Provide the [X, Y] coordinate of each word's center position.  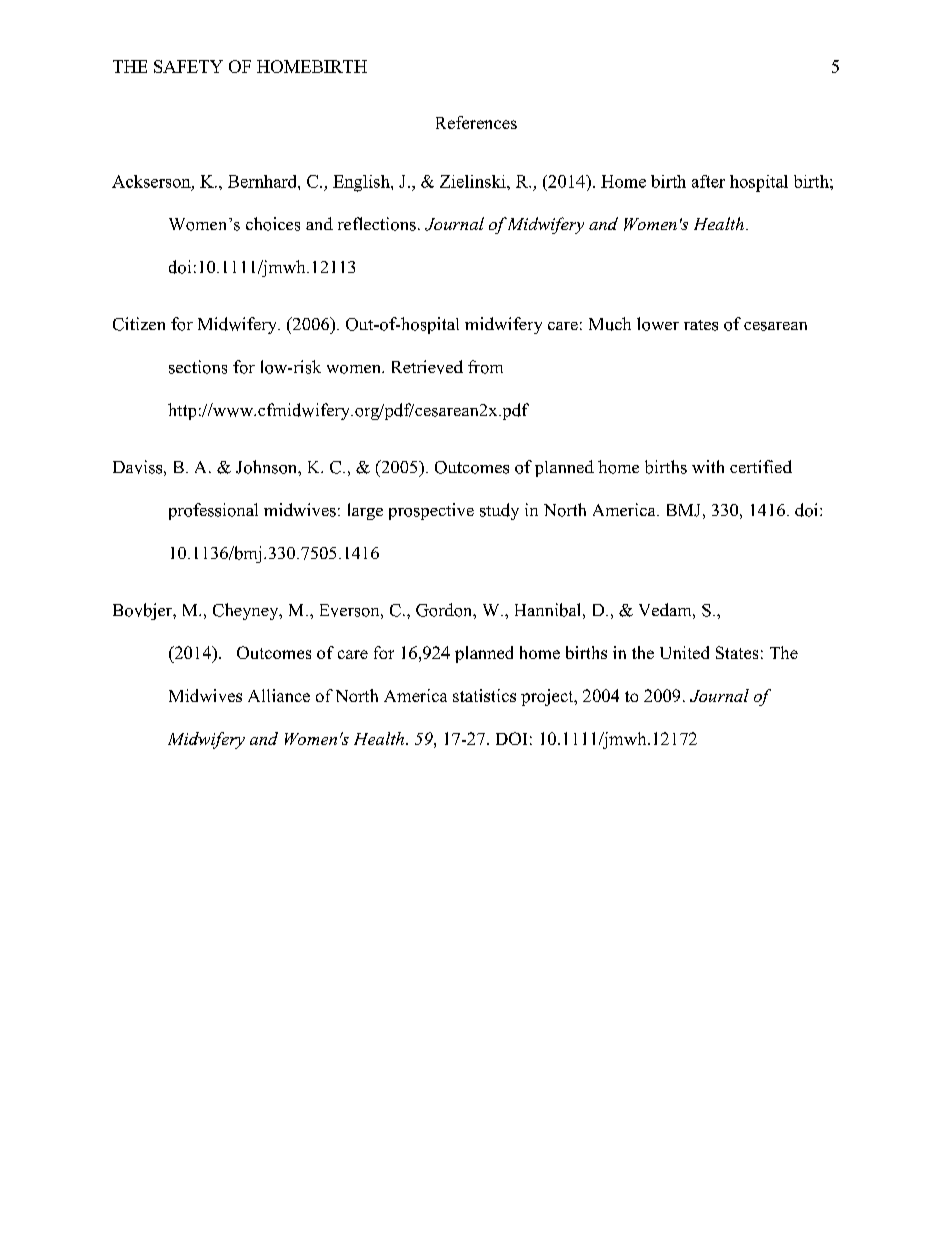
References [476, 122]
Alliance [279, 695]
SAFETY [188, 66]
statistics [484, 695]
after [708, 181]
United [684, 652]
